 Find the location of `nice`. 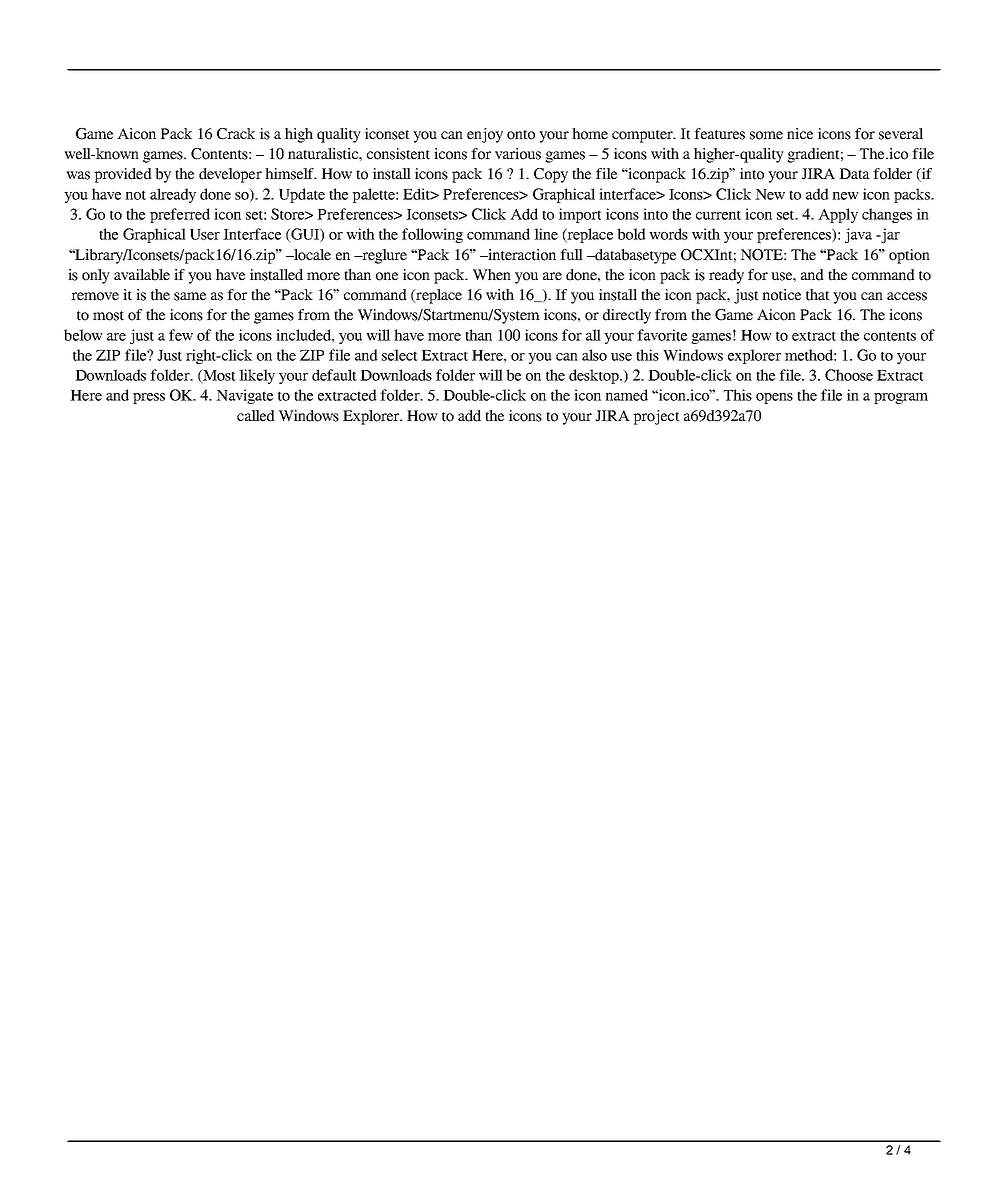

nice is located at coordinates (800, 134).
